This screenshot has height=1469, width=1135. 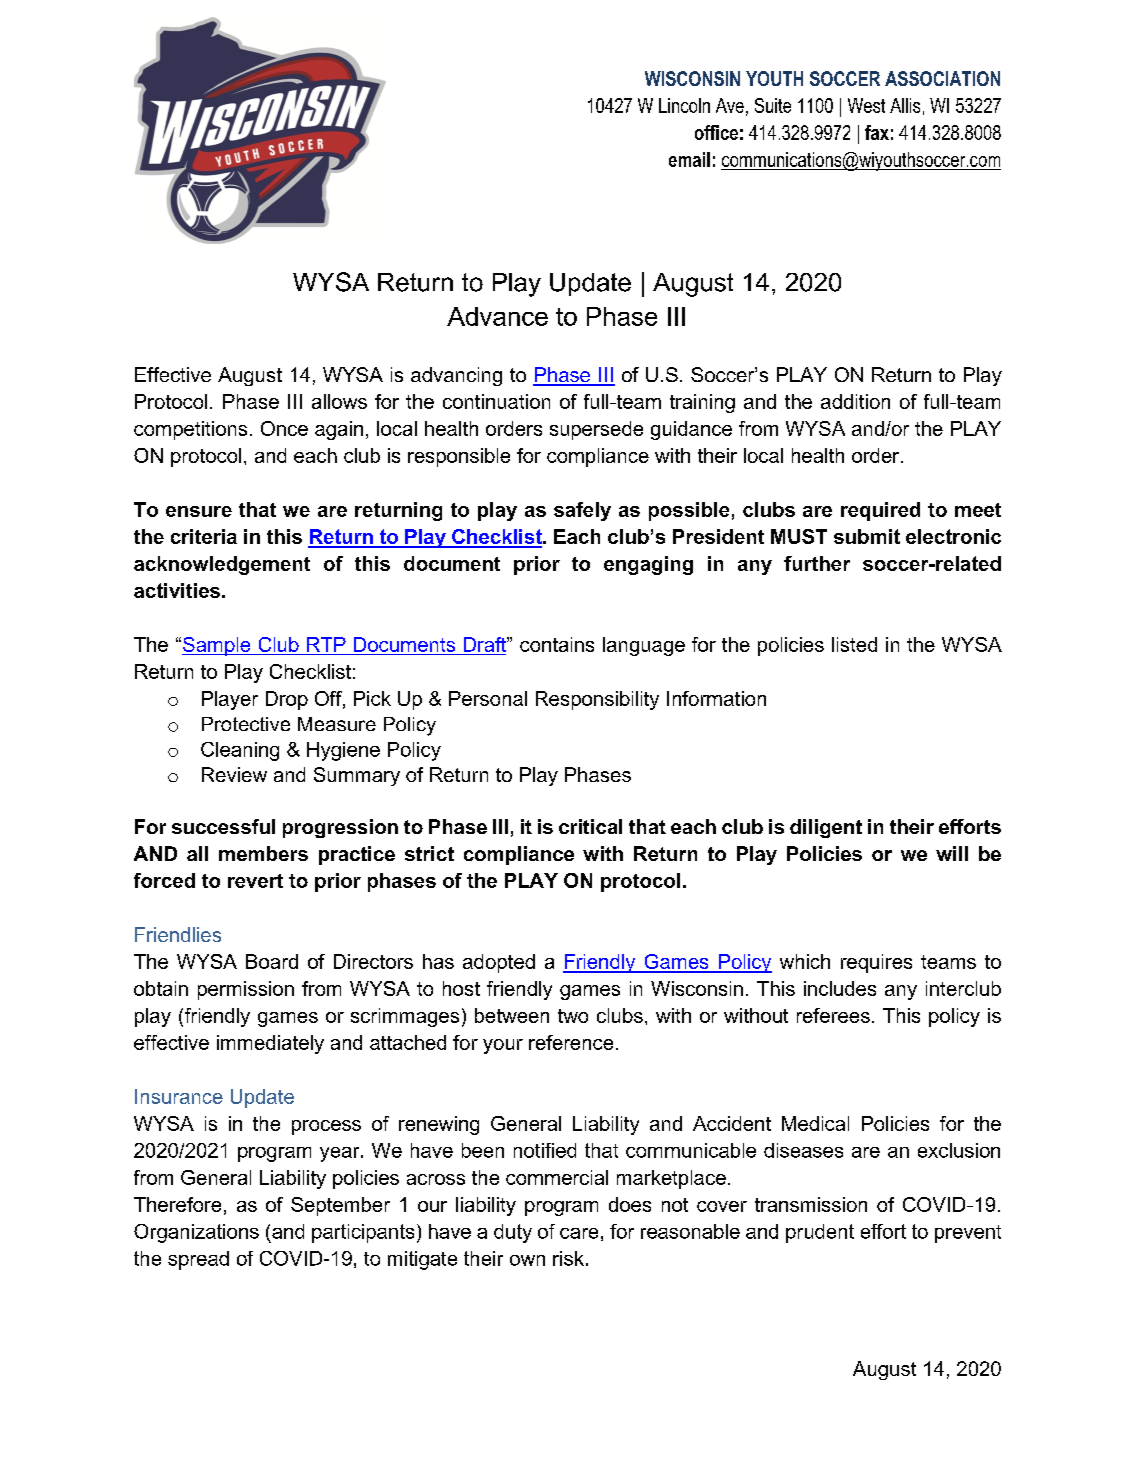 What do you see at coordinates (579, 1233) in the screenshot?
I see `care` at bounding box center [579, 1233].
